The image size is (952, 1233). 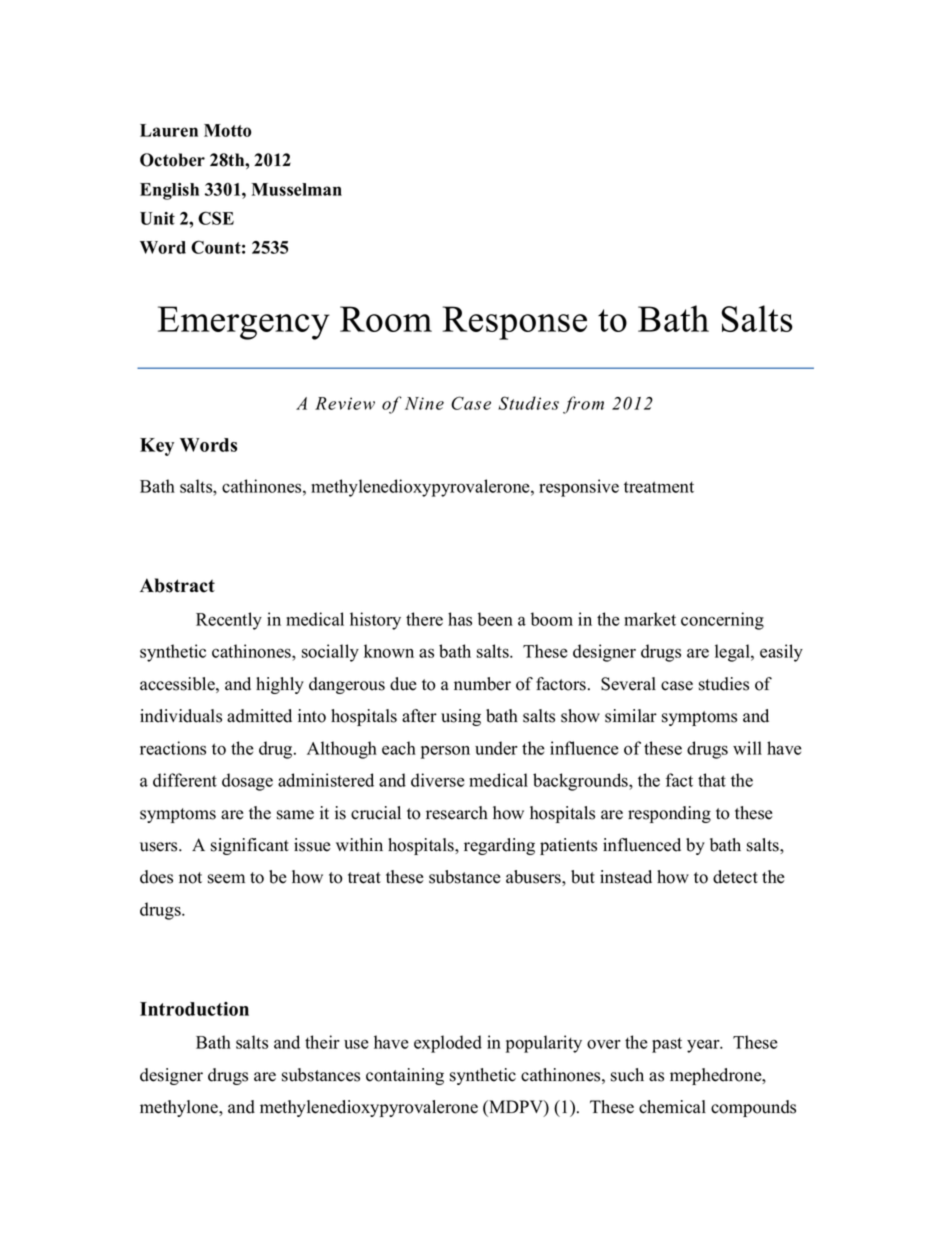 I want to click on Nine, so click(x=424, y=403).
